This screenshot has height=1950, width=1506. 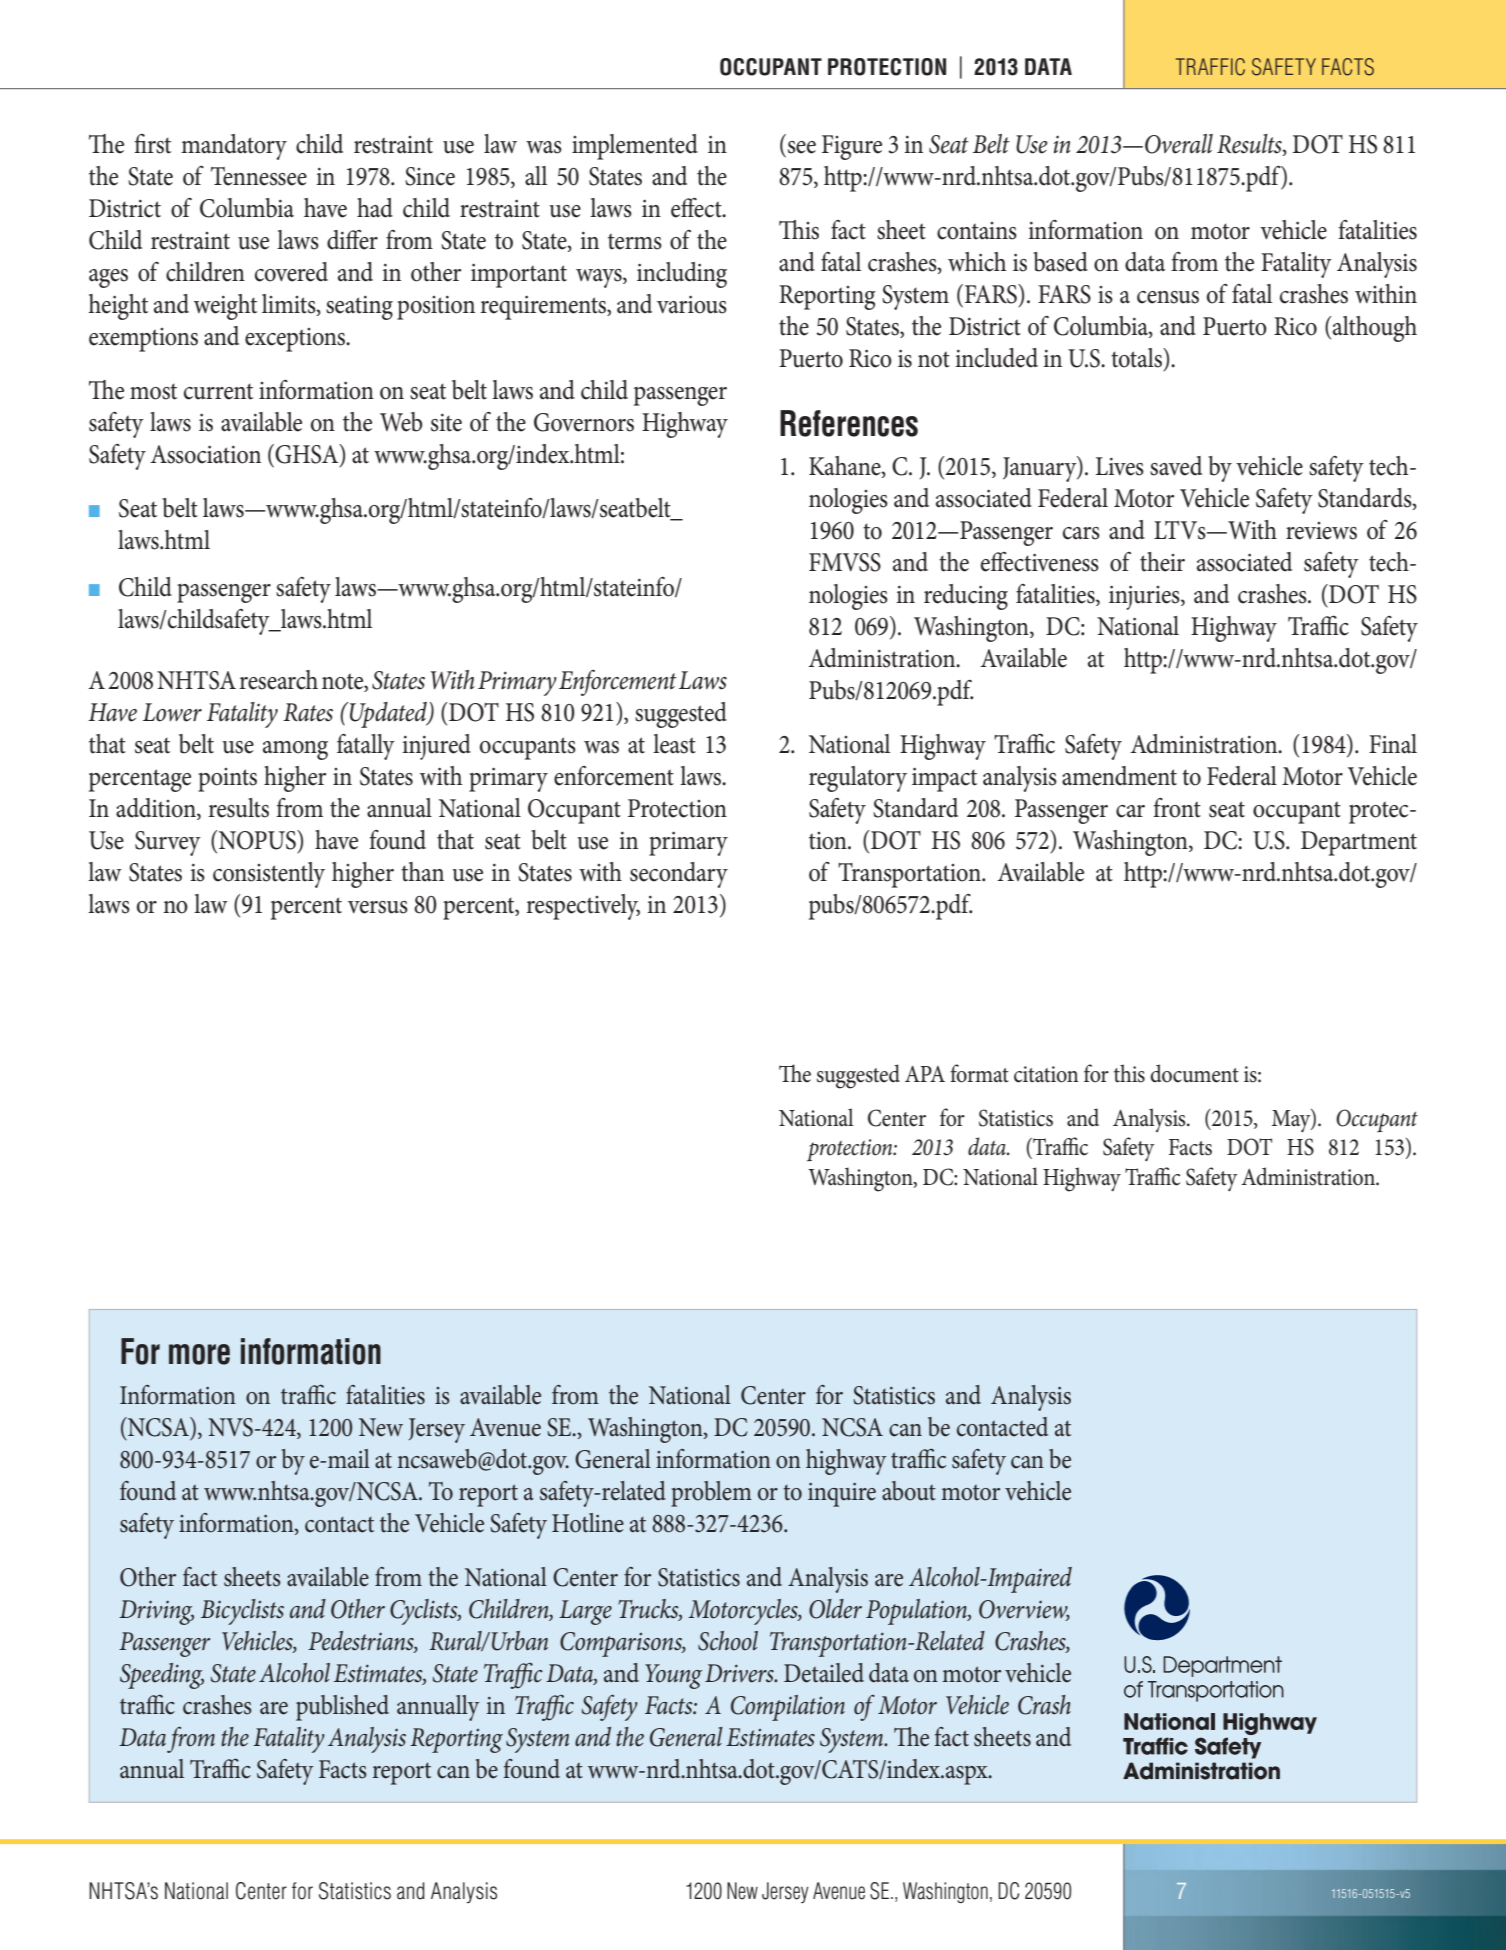 What do you see at coordinates (259, 176) in the screenshot?
I see `Tennessee` at bounding box center [259, 176].
